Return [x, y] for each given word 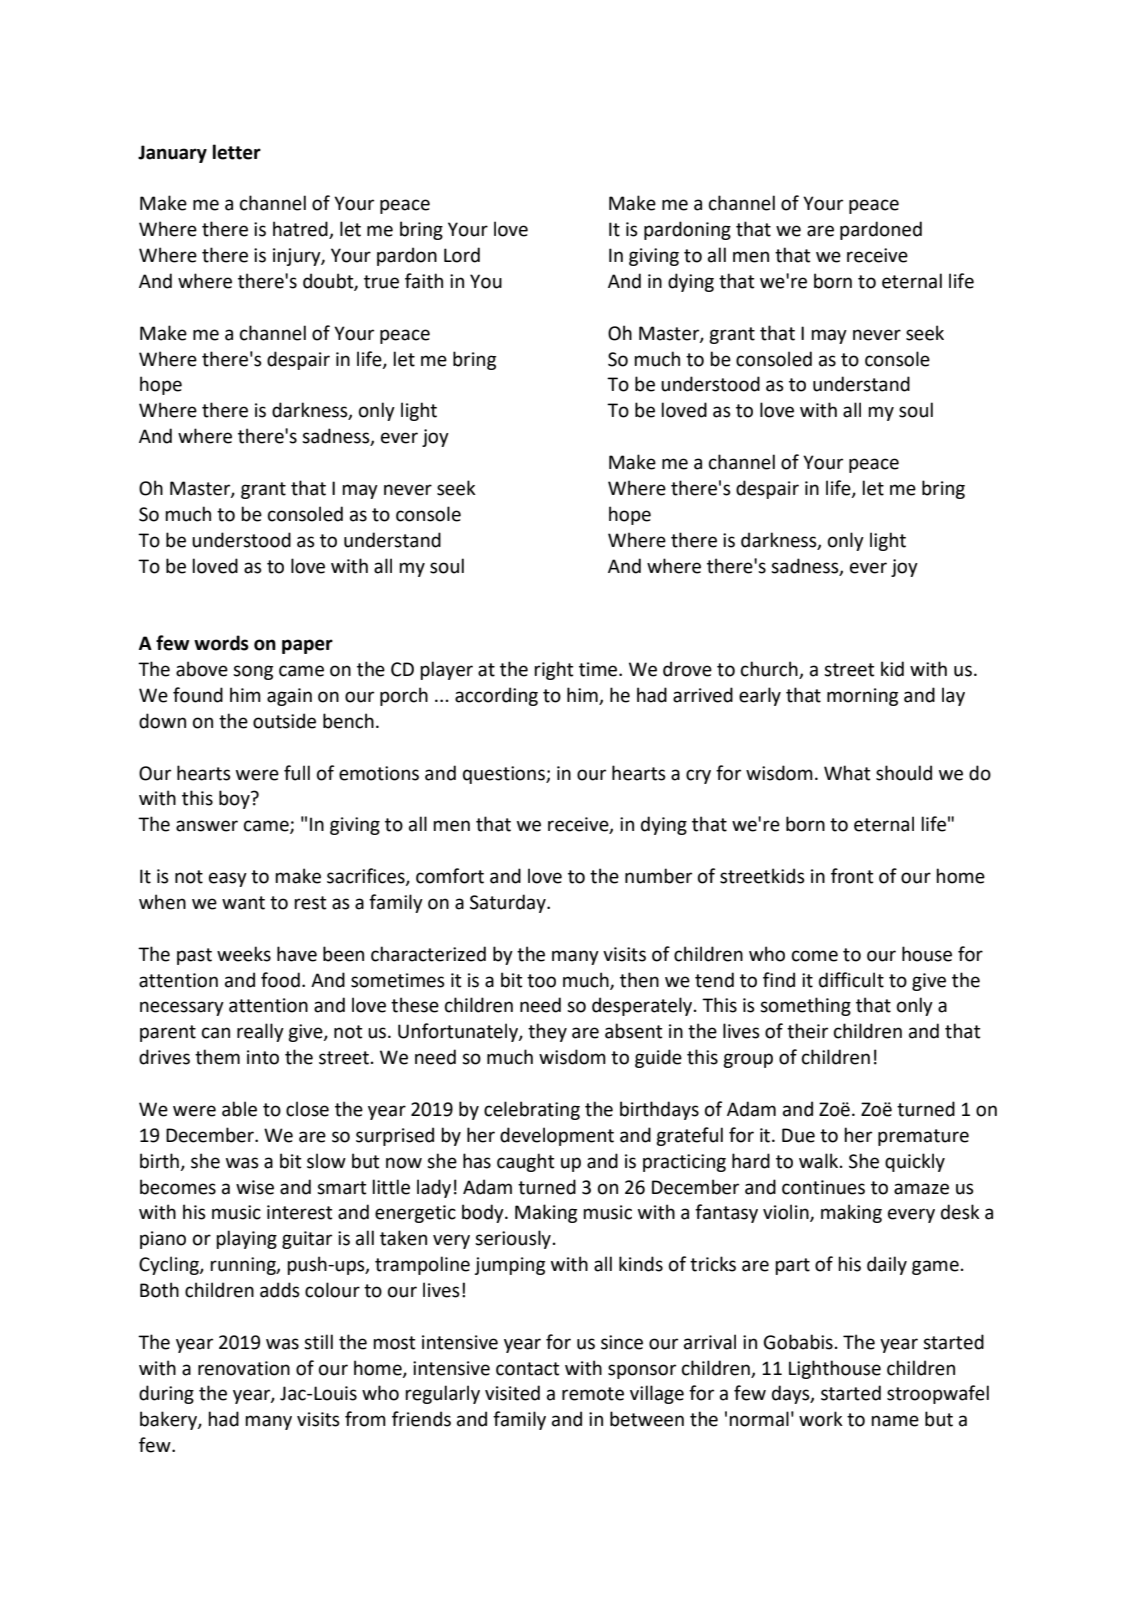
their [807, 1031]
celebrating [532, 1110]
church [770, 670]
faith [424, 281]
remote [593, 1394]
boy [235, 799]
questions [505, 775]
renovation [244, 1368]
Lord [462, 255]
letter [237, 152]
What [847, 773]
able [239, 1109]
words [221, 643]
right [554, 670]
